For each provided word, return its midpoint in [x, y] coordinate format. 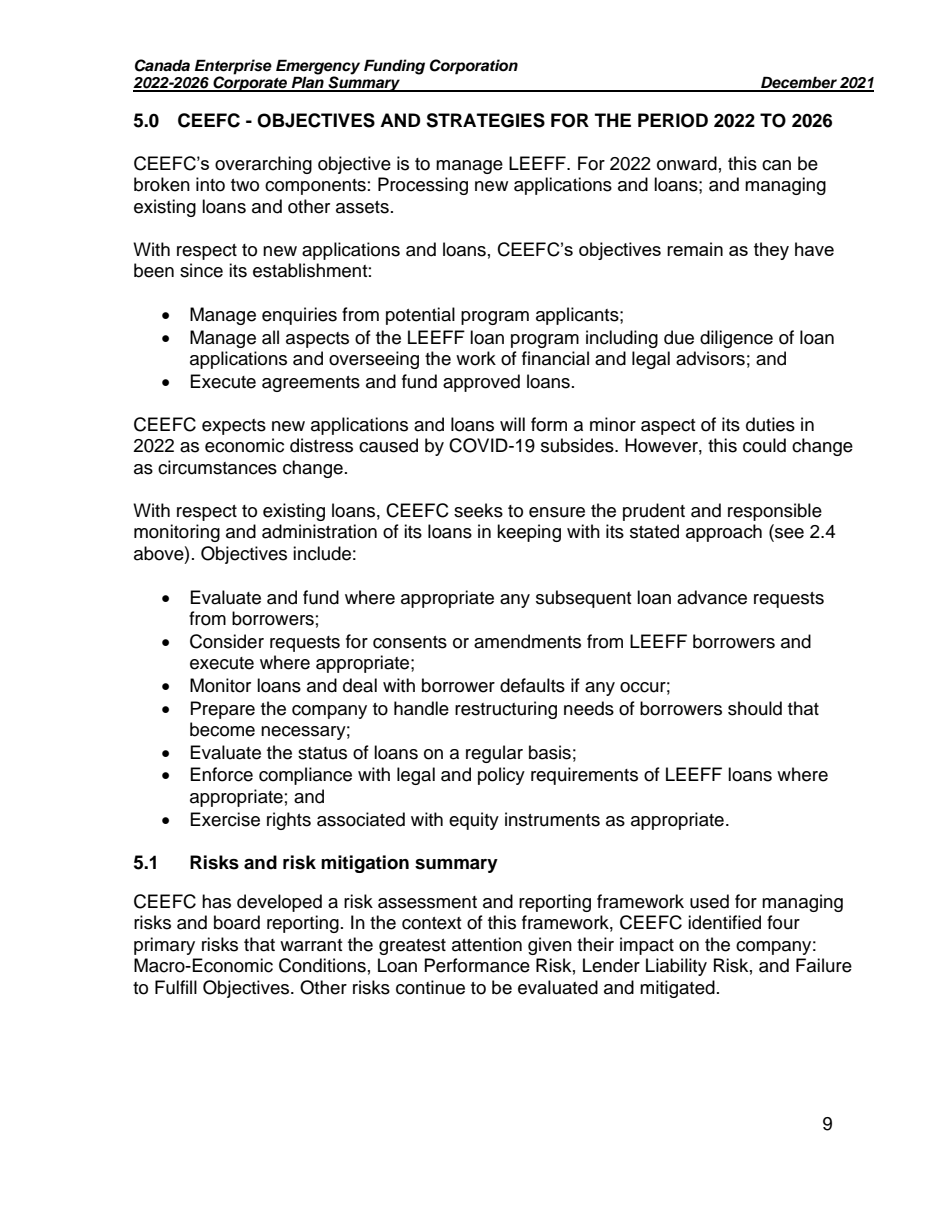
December [799, 83]
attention [487, 944]
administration [319, 531]
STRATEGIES [485, 120]
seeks [478, 510]
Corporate [250, 83]
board [237, 922]
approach [724, 533]
